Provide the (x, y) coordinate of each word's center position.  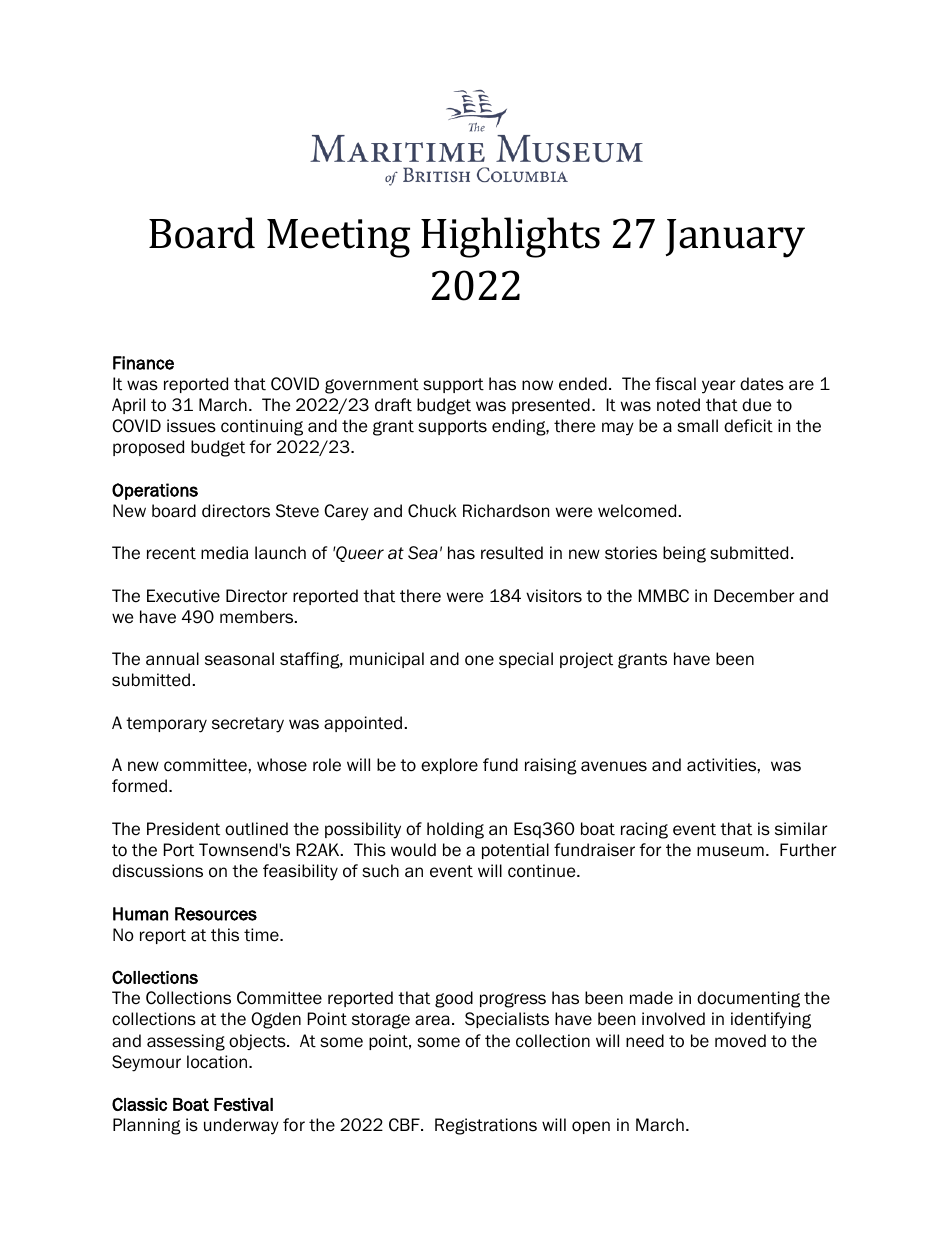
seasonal (239, 659)
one (479, 660)
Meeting (338, 238)
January (735, 238)
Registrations (486, 1126)
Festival (243, 1104)
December (754, 596)
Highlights (510, 237)
